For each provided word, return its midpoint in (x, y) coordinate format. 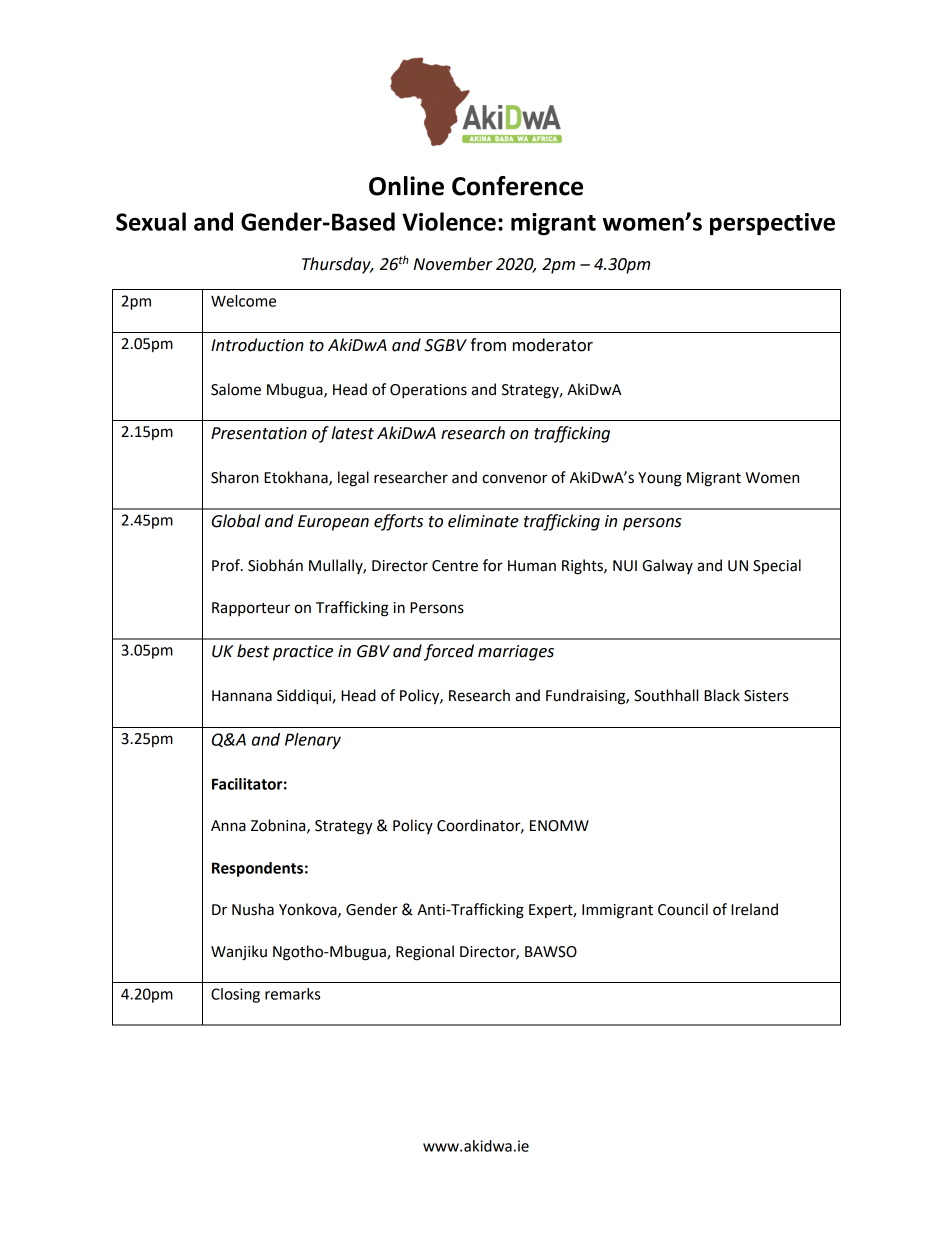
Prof (227, 565)
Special (777, 566)
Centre (455, 566)
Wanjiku (239, 953)
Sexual (151, 221)
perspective (772, 224)
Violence (449, 221)
